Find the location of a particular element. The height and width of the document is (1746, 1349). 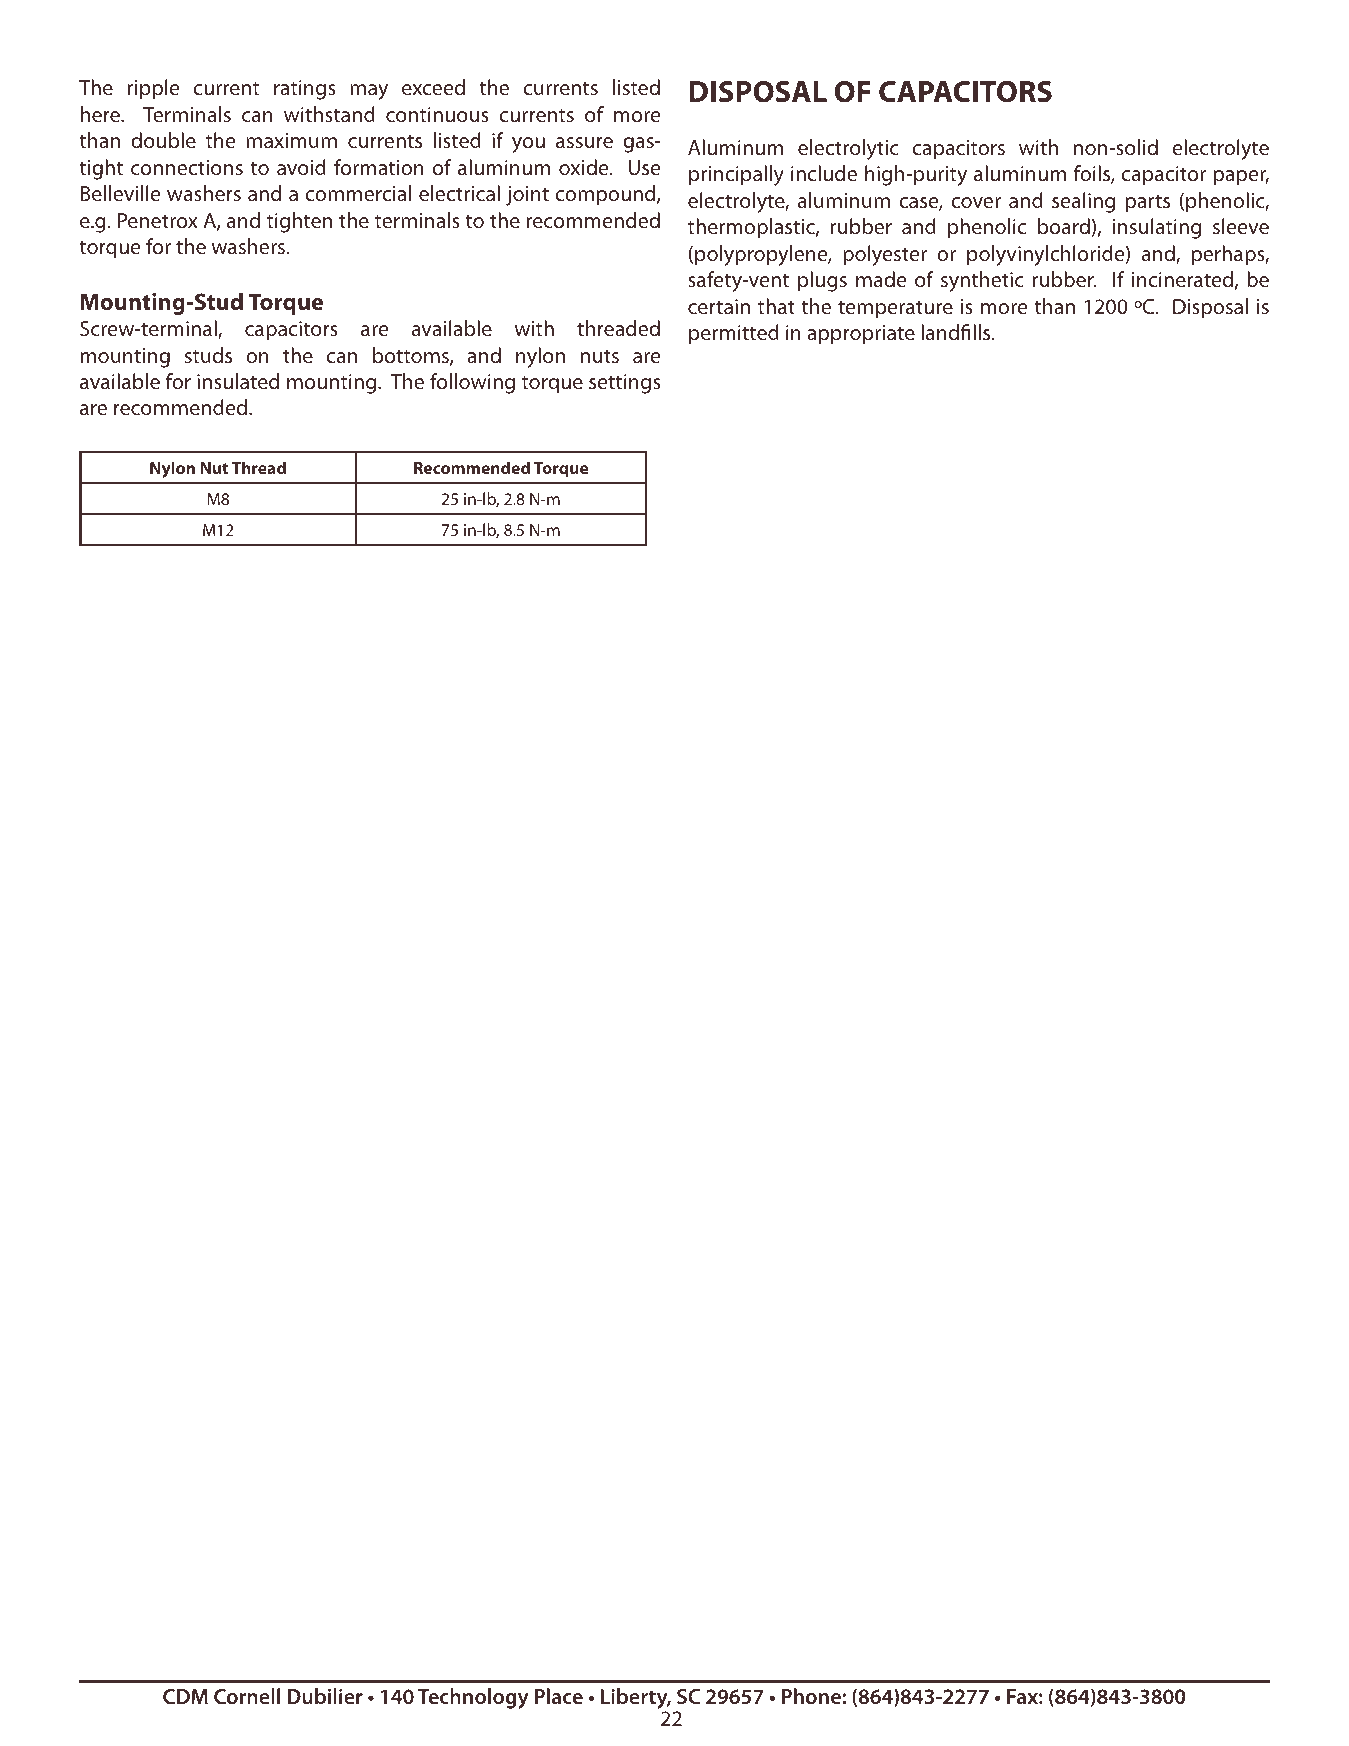

landfills is located at coordinates (957, 332).
